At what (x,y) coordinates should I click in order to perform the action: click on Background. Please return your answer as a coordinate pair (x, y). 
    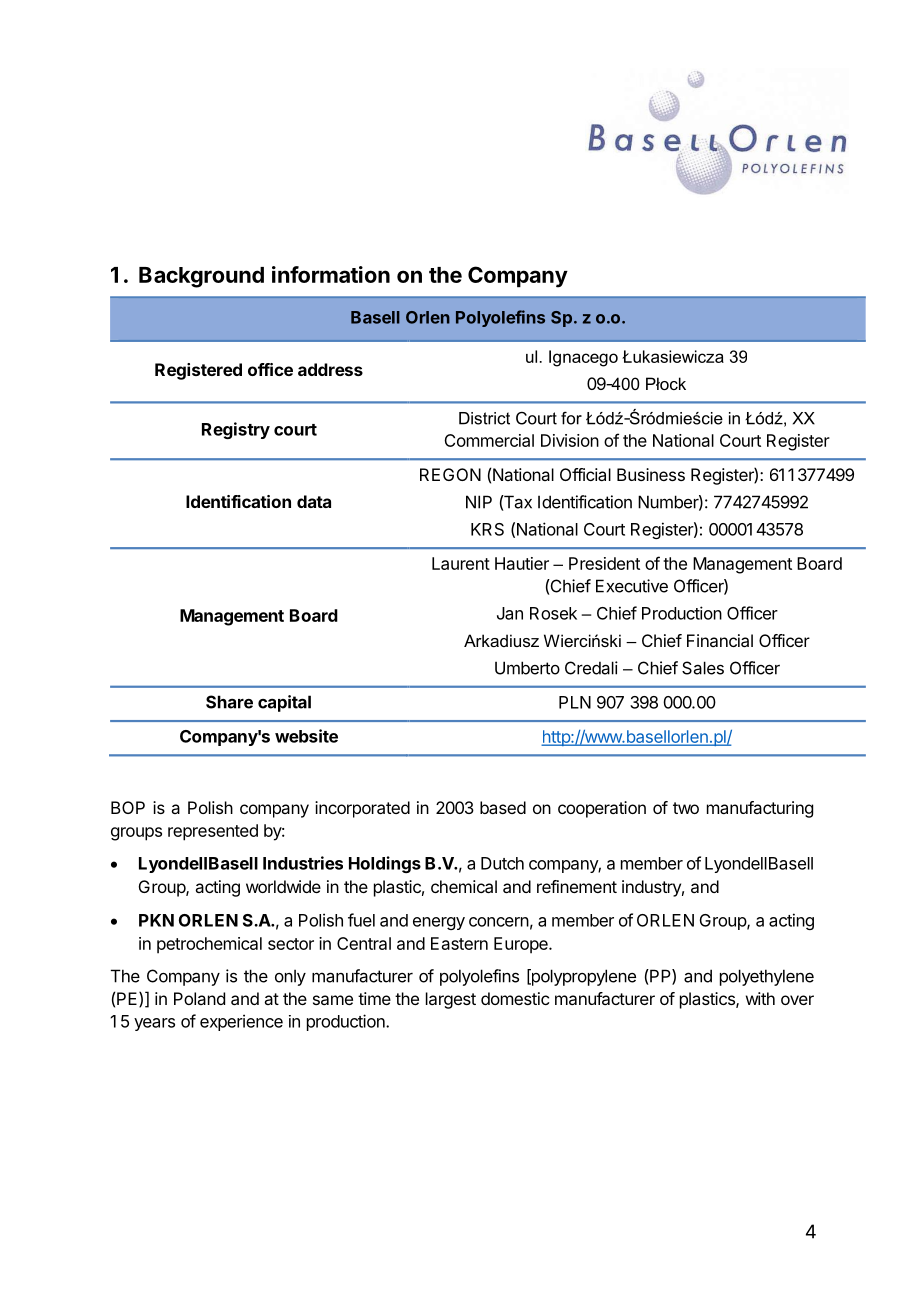
    Looking at the image, I should click on (201, 277).
